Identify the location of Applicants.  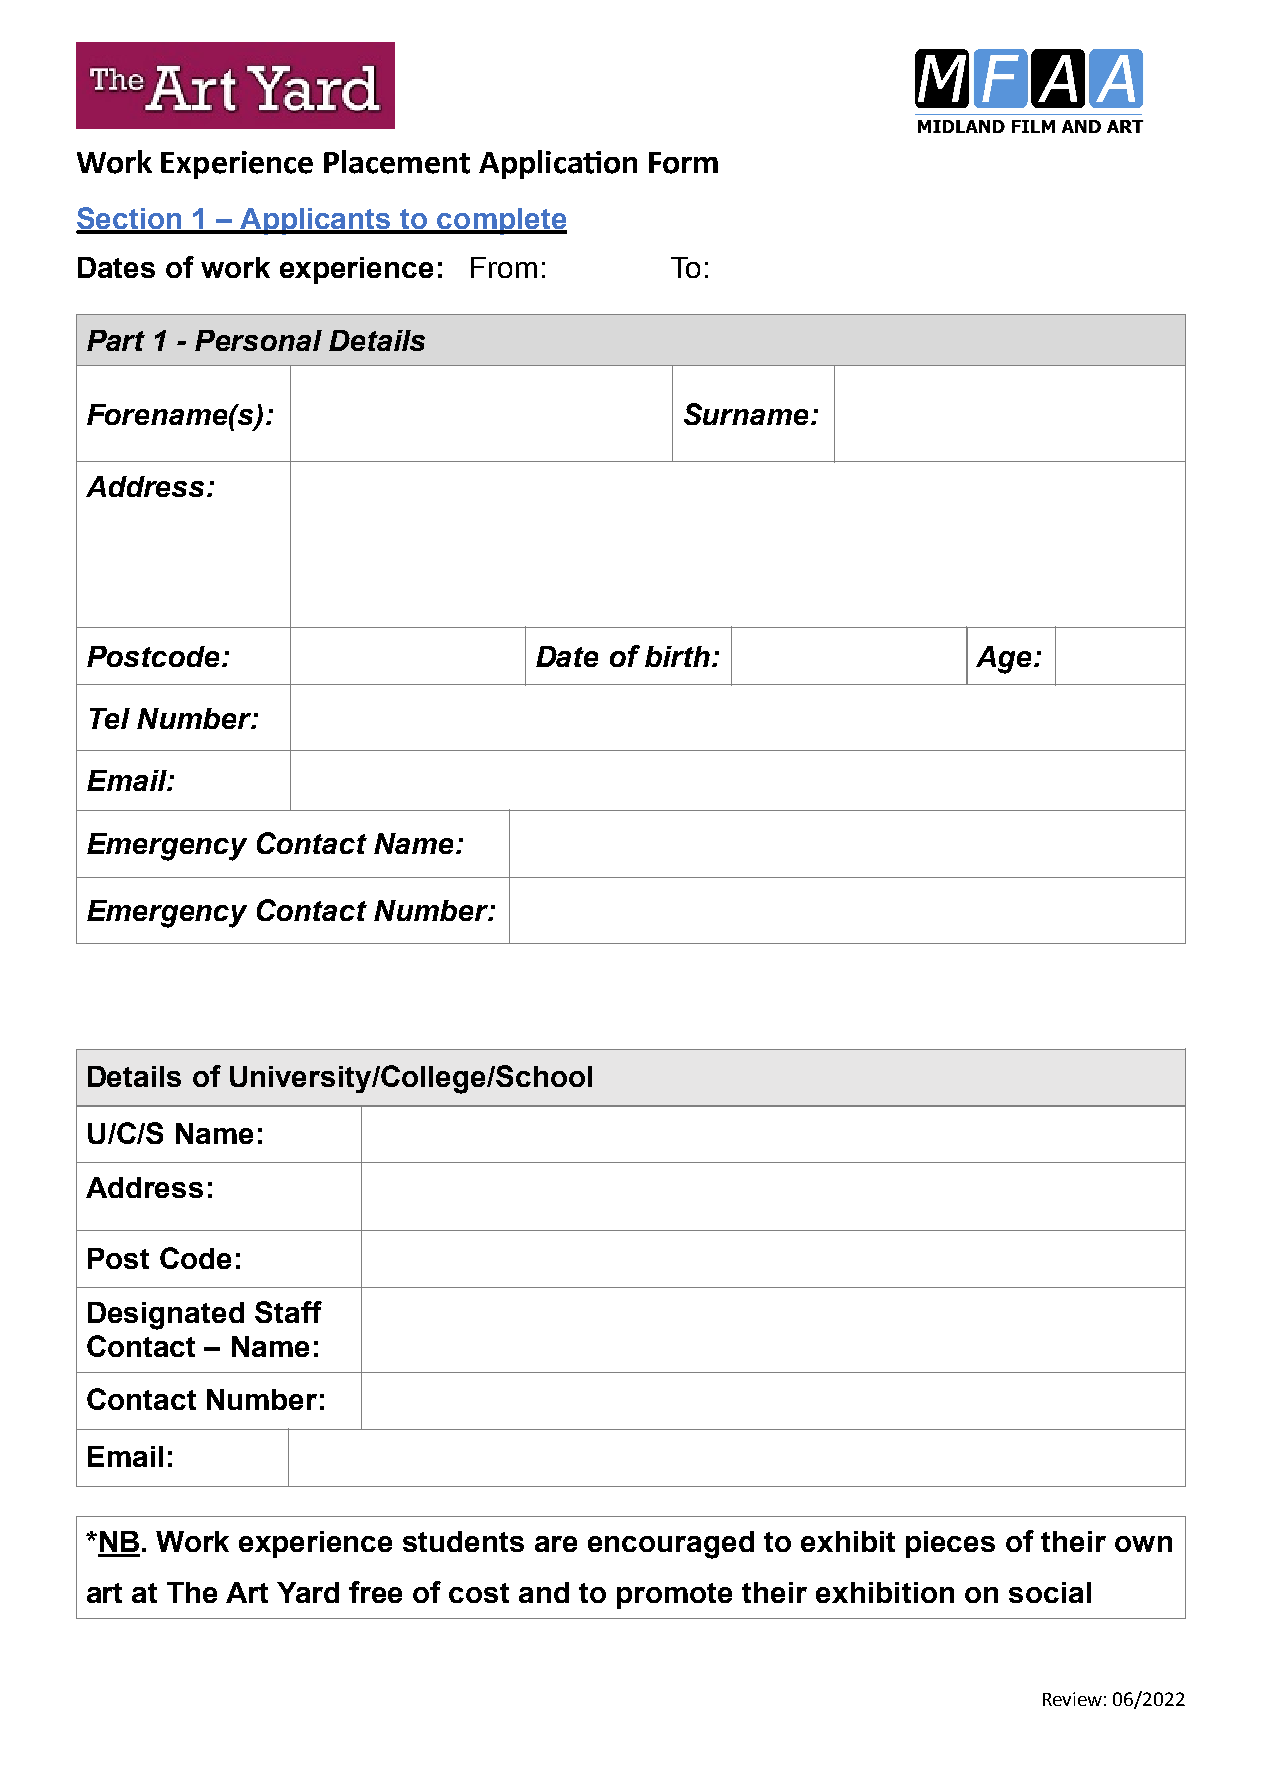
(315, 221).
